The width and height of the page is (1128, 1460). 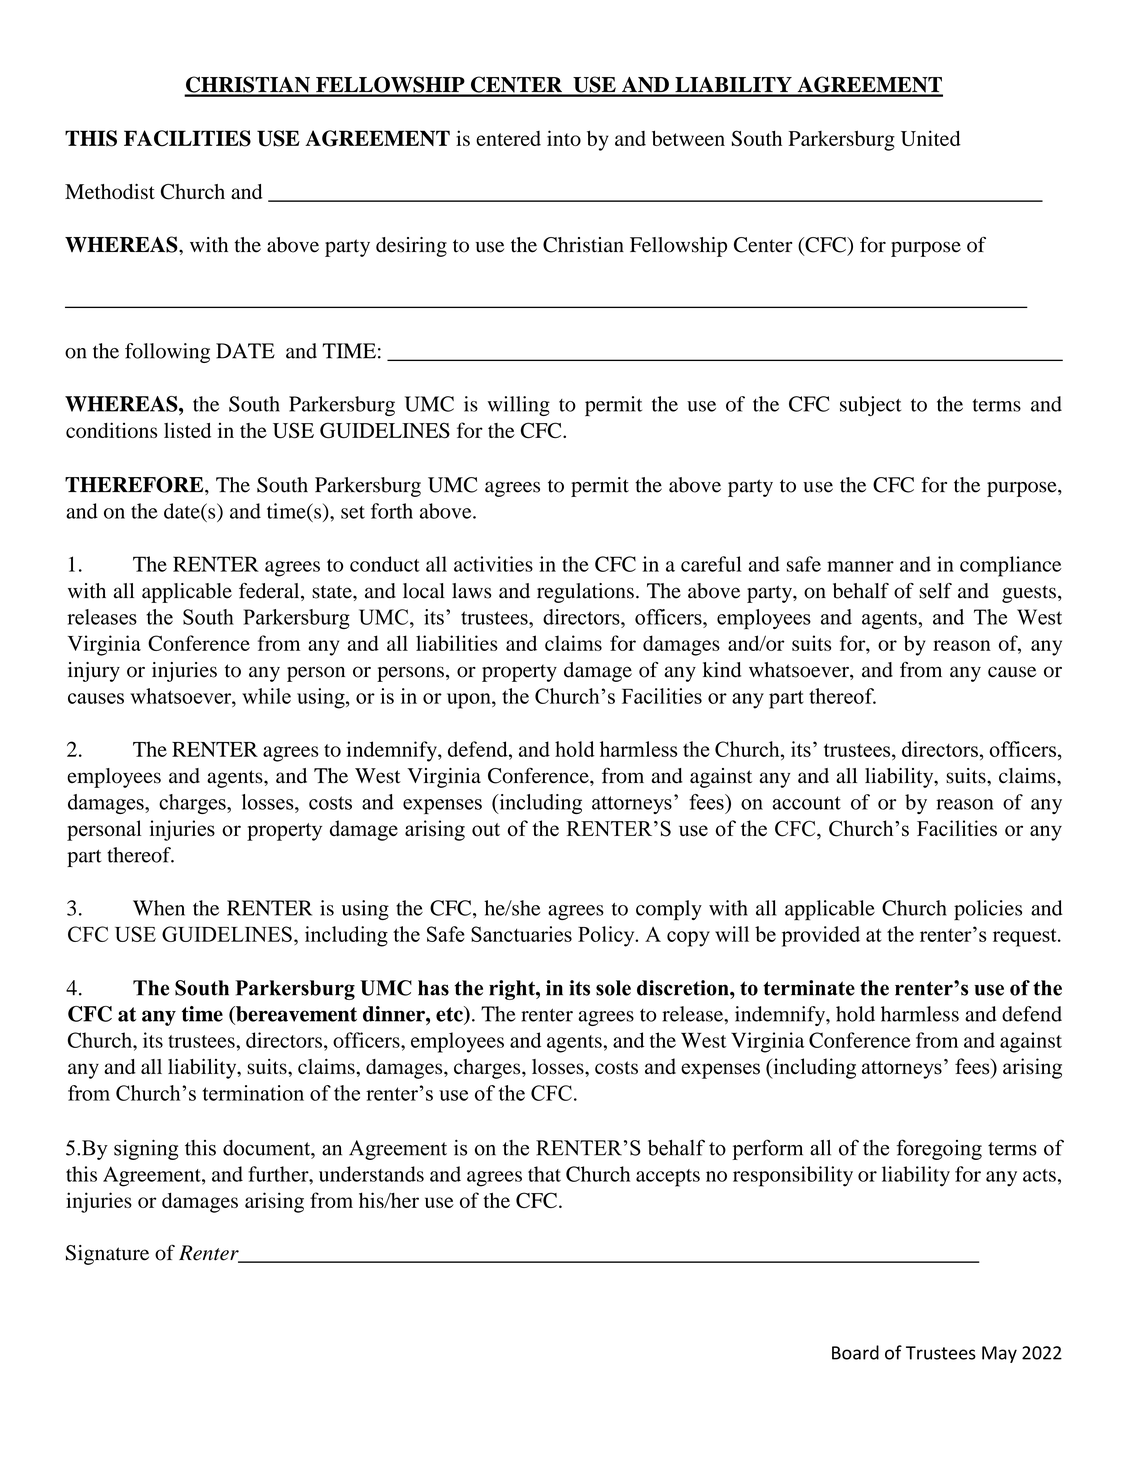 What do you see at coordinates (266, 696) in the page?
I see `while` at bounding box center [266, 696].
